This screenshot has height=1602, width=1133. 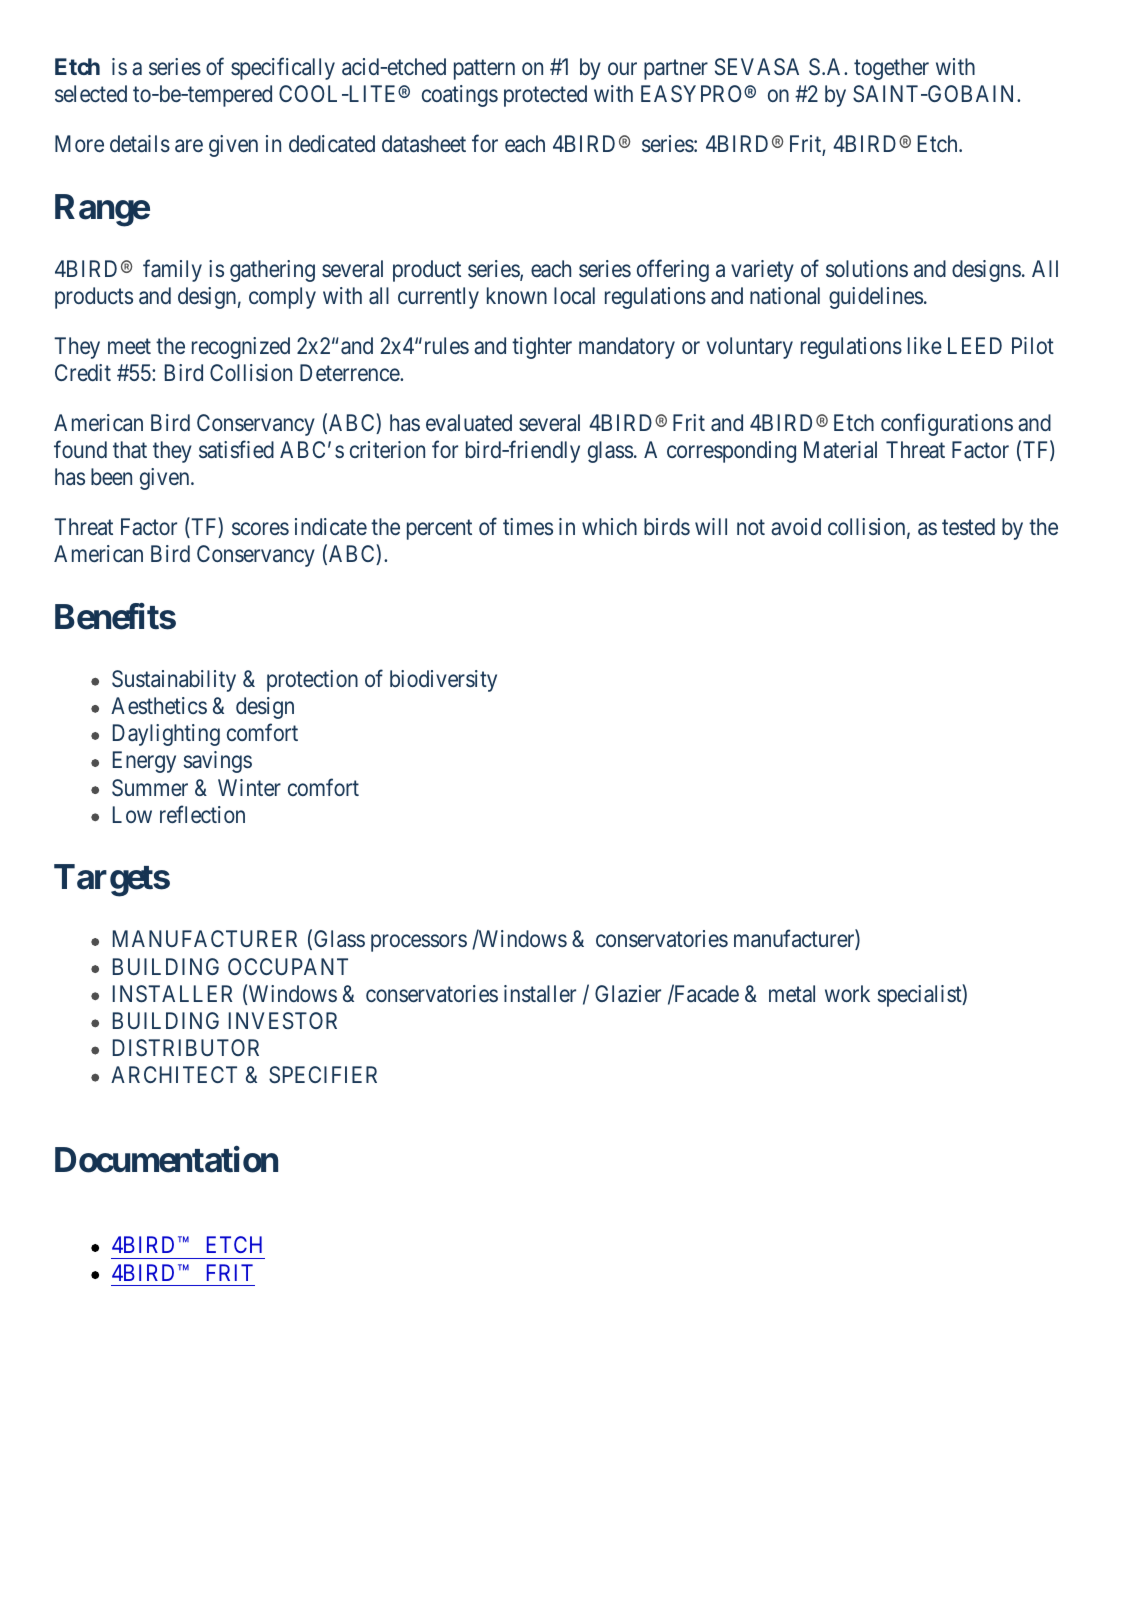 What do you see at coordinates (166, 1160) in the screenshot?
I see `Documentation` at bounding box center [166, 1160].
